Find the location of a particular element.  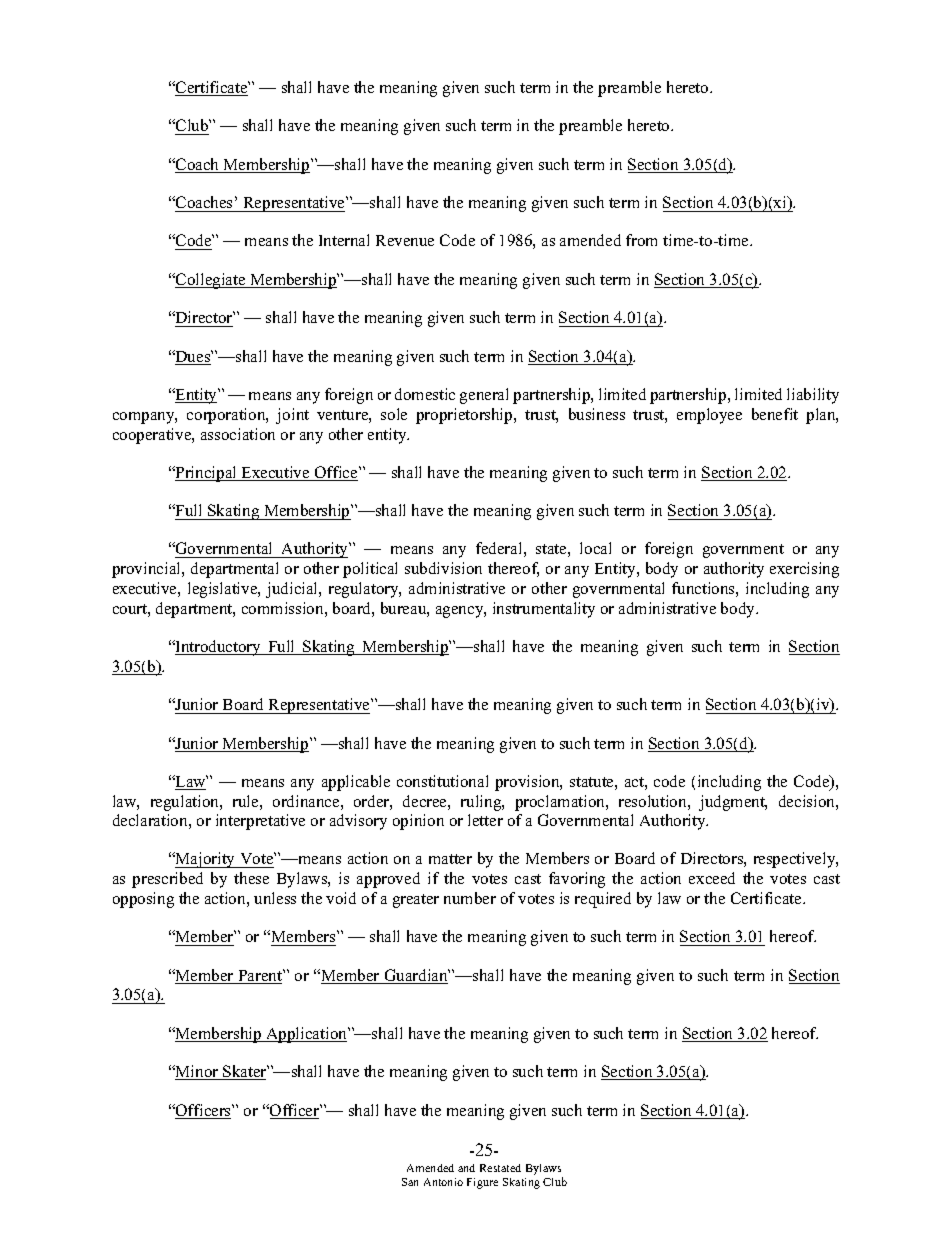

Collegiate is located at coordinates (211, 281).
